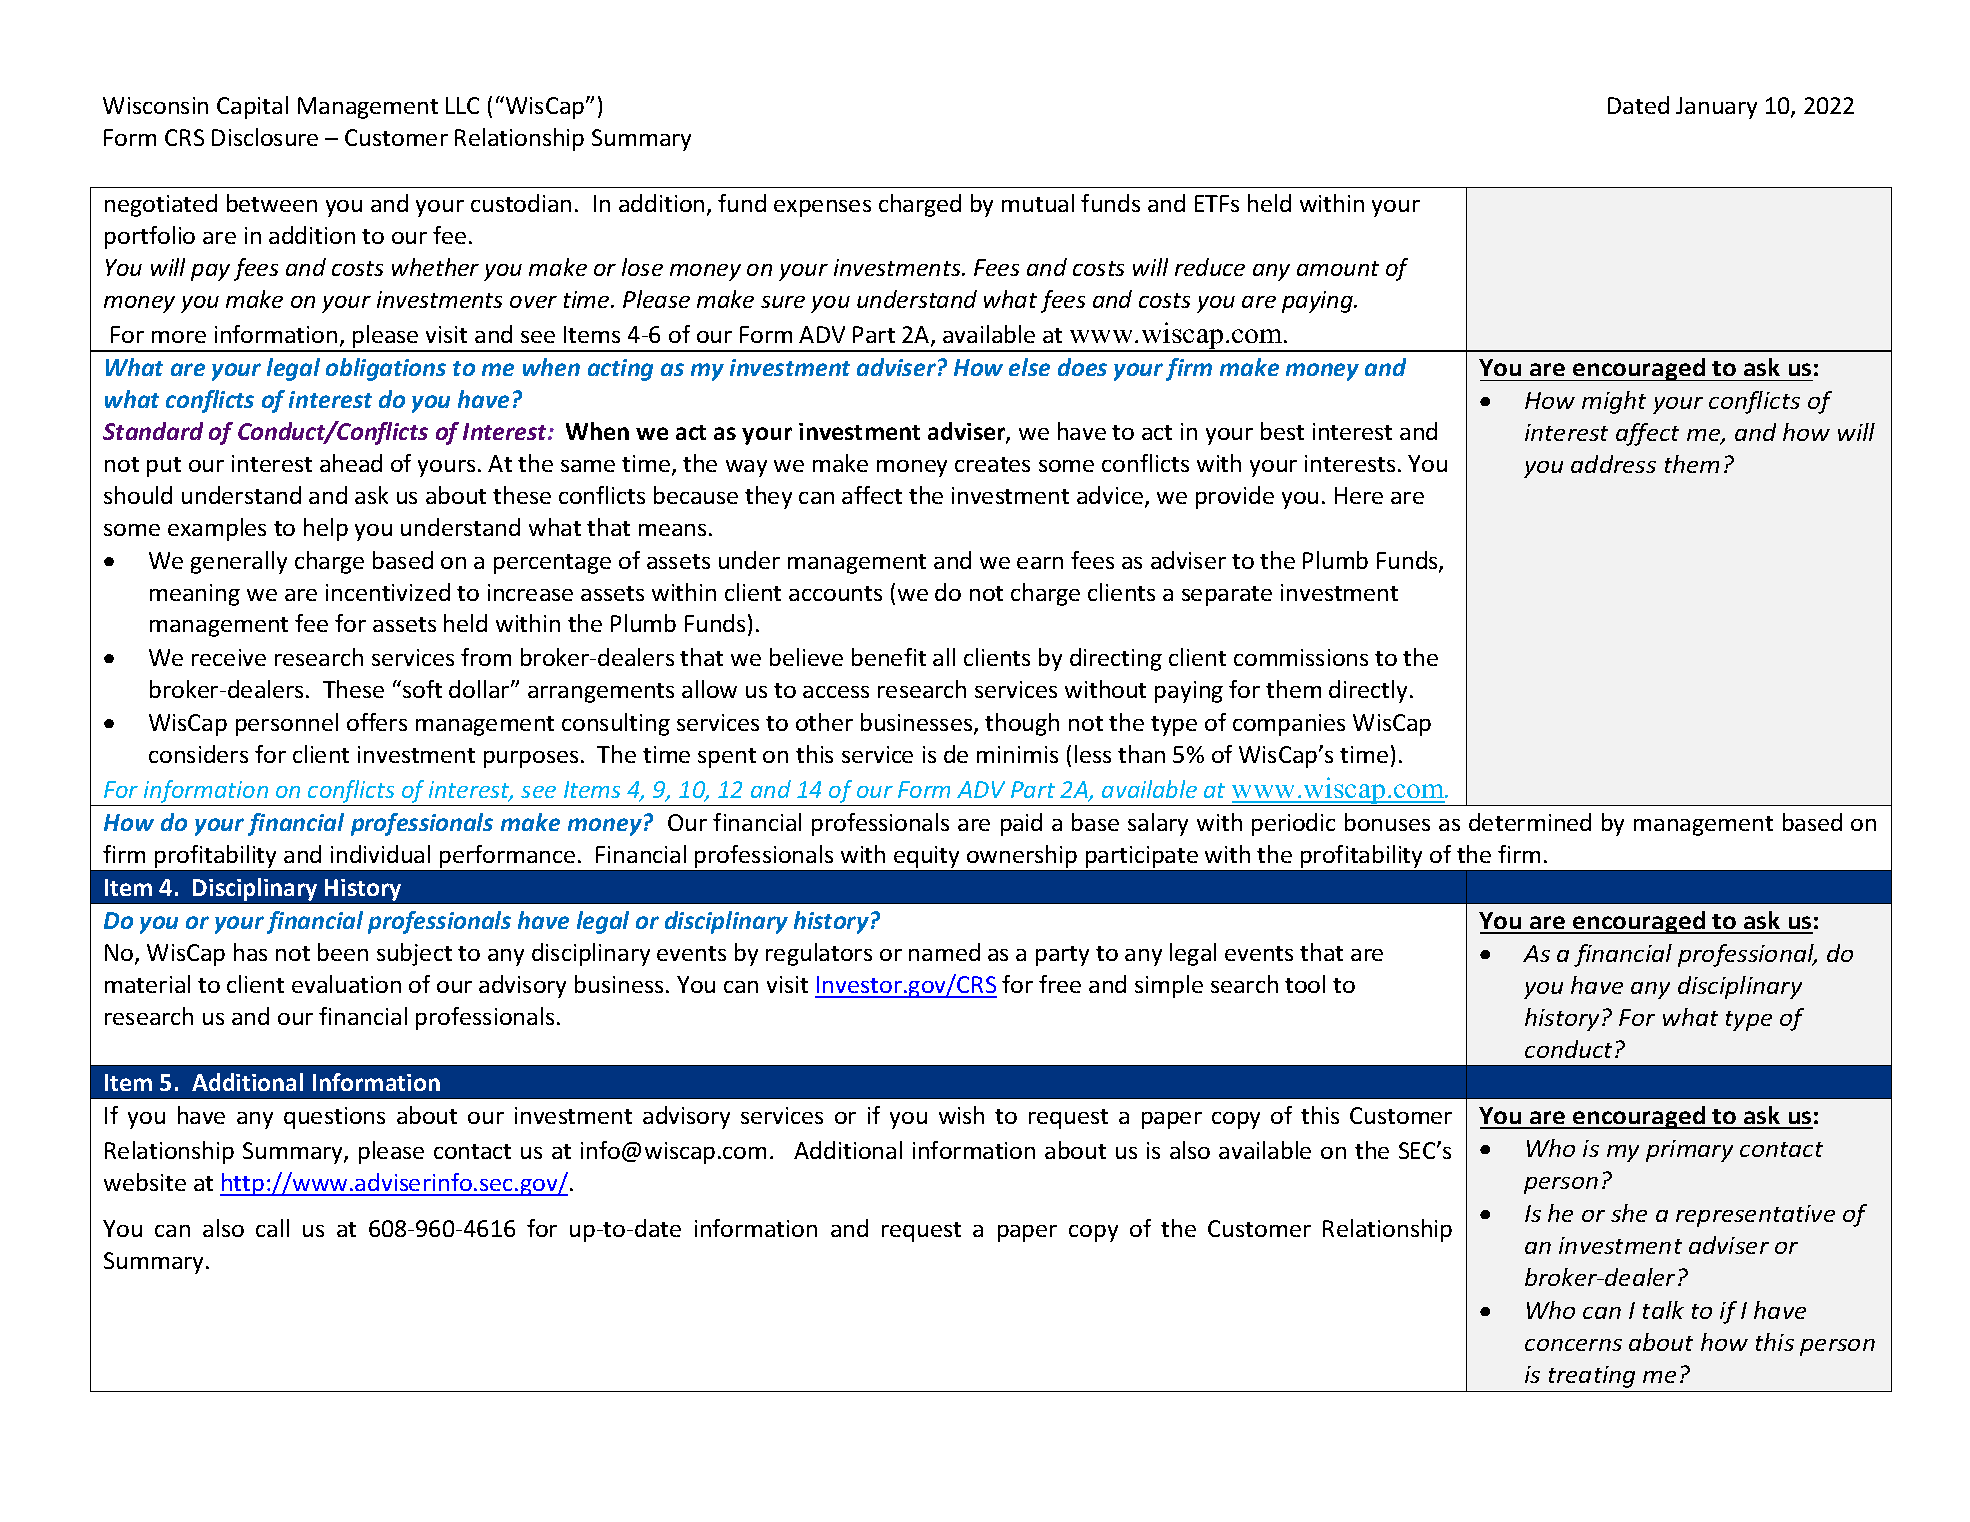 The width and height of the screenshot is (1970, 1522). What do you see at coordinates (961, 1115) in the screenshot?
I see `wish` at bounding box center [961, 1115].
